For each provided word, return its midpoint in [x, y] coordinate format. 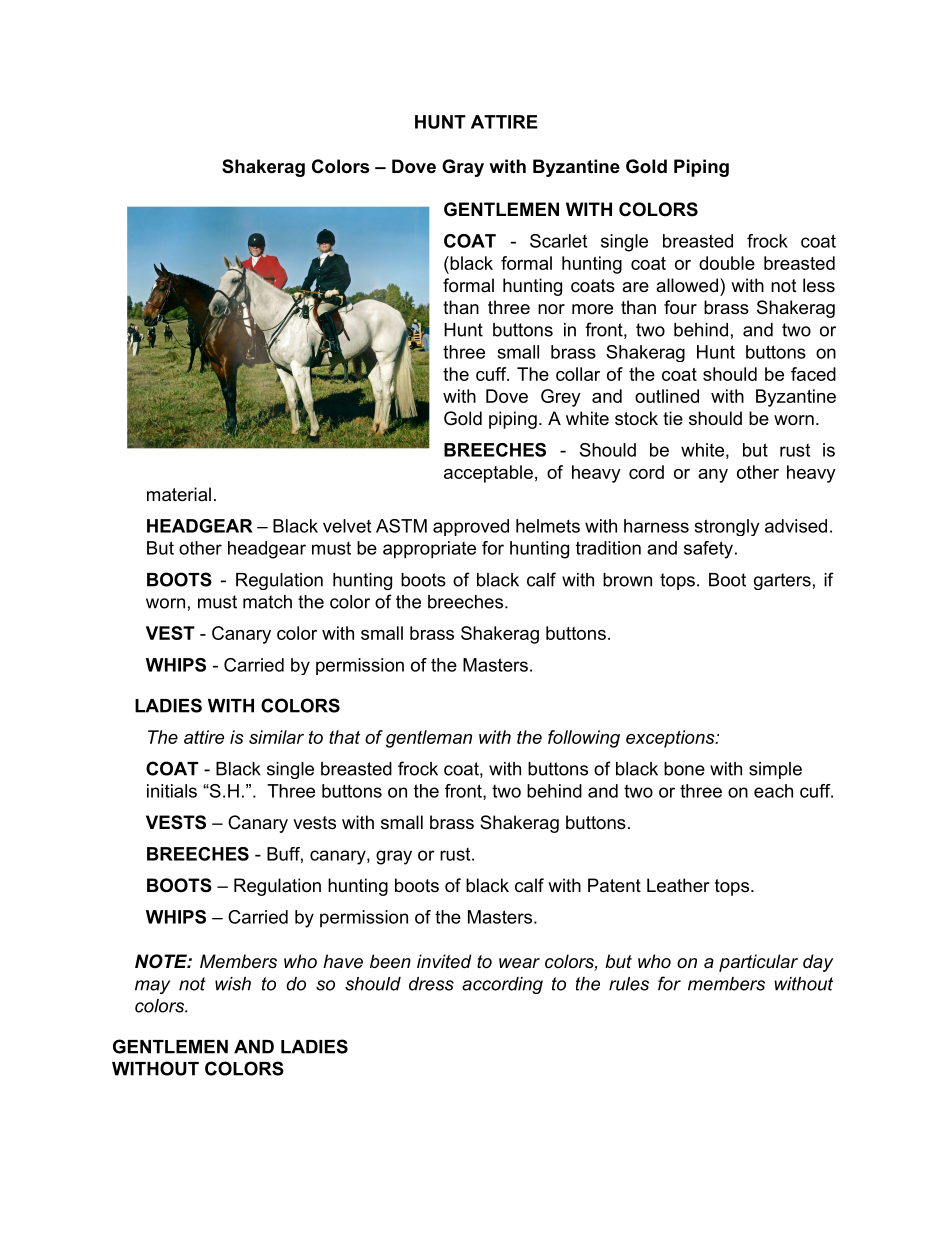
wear [519, 963]
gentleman [429, 739]
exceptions [671, 739]
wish [233, 984]
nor [551, 309]
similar [276, 737]
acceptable [488, 474]
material [179, 494]
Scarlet [558, 241]
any [713, 476]
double [727, 263]
